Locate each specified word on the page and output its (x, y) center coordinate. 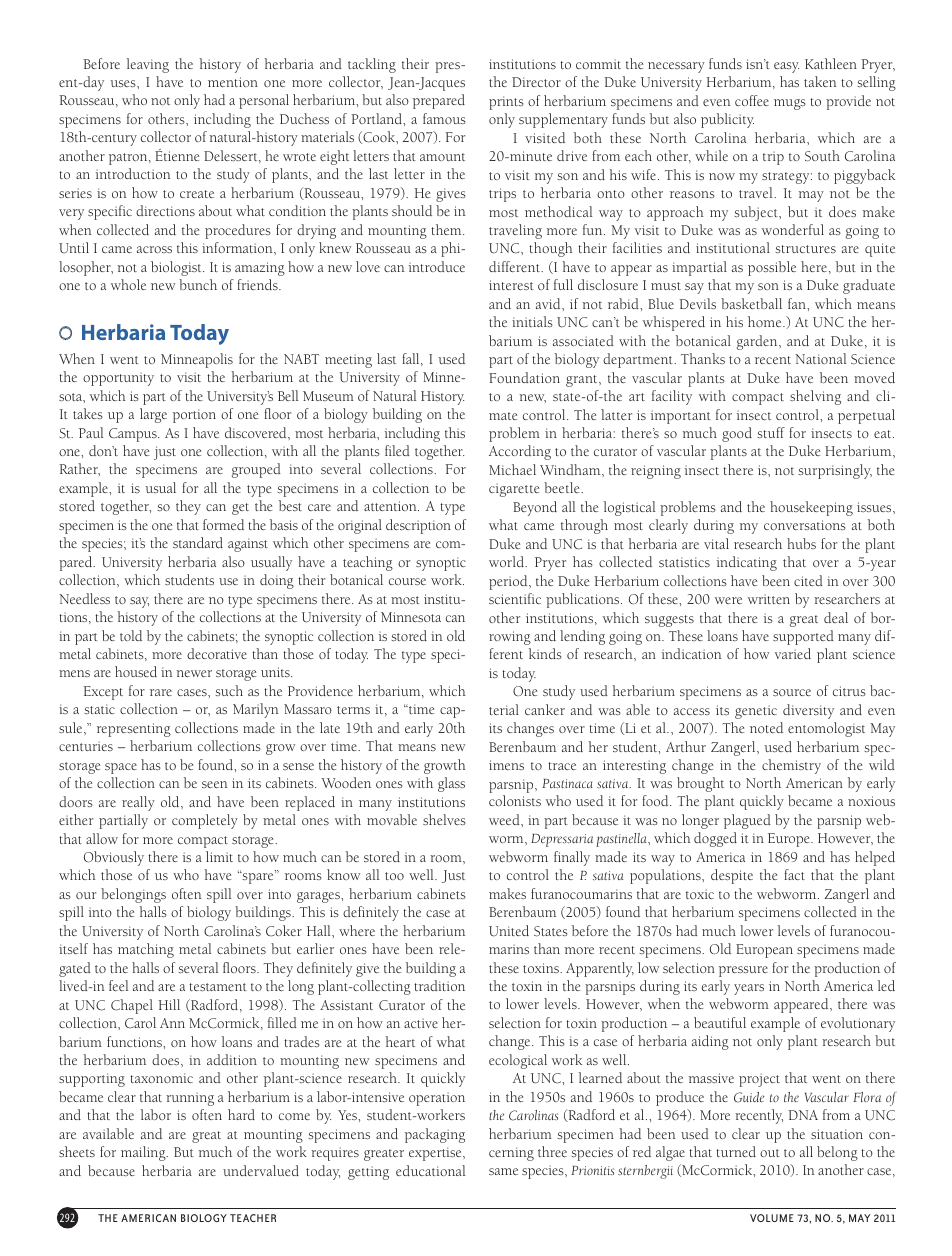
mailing (144, 1153)
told (131, 635)
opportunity (118, 379)
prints (506, 103)
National (820, 358)
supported (803, 637)
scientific (515, 598)
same (503, 1171)
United (509, 931)
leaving (148, 65)
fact (794, 874)
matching (146, 950)
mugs (790, 104)
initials (532, 321)
